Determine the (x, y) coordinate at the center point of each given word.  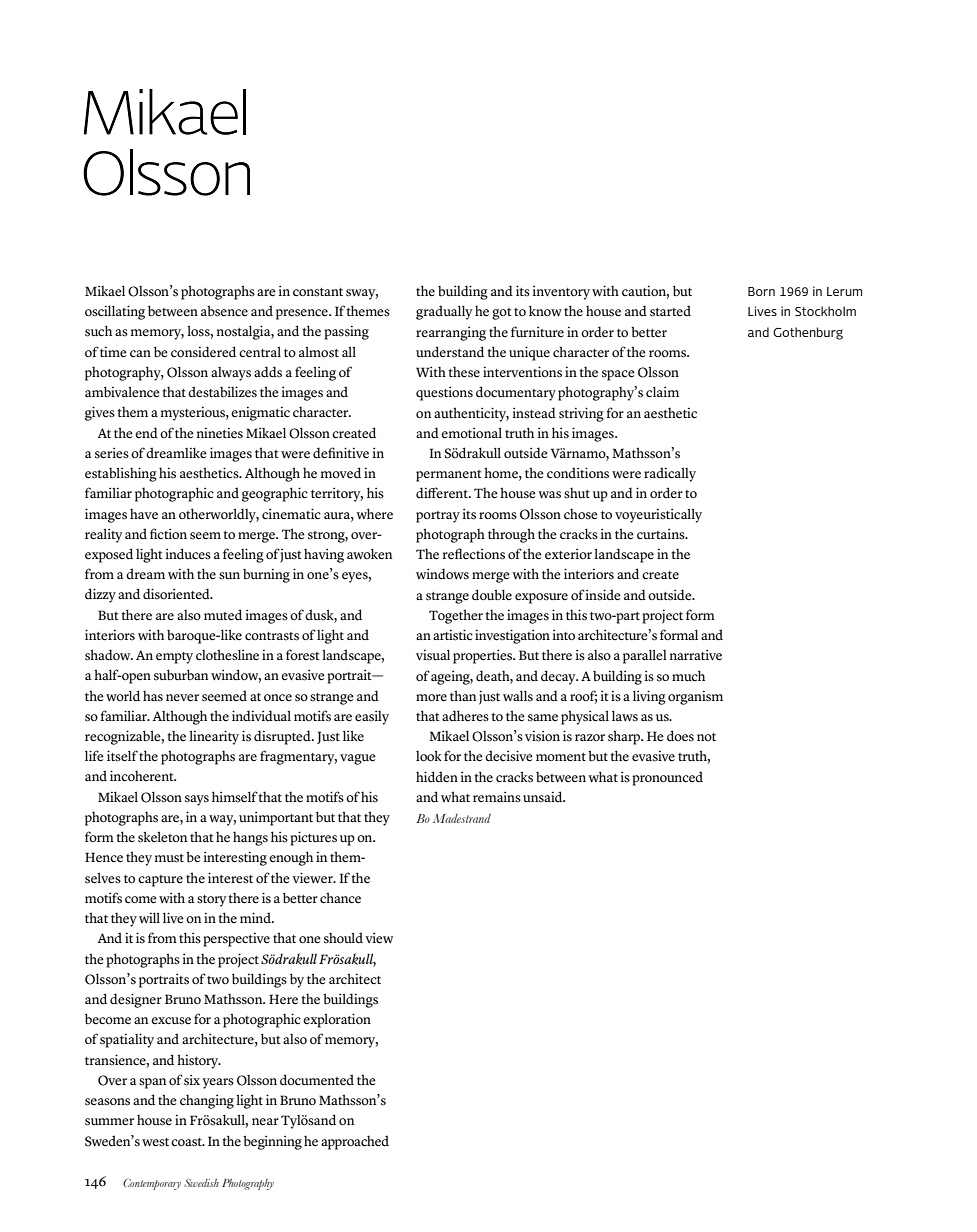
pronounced (667, 778)
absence (224, 311)
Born (761, 291)
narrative (696, 655)
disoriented (177, 594)
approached (355, 1142)
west (155, 1142)
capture (160, 881)
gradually (444, 312)
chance (340, 898)
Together (456, 616)
